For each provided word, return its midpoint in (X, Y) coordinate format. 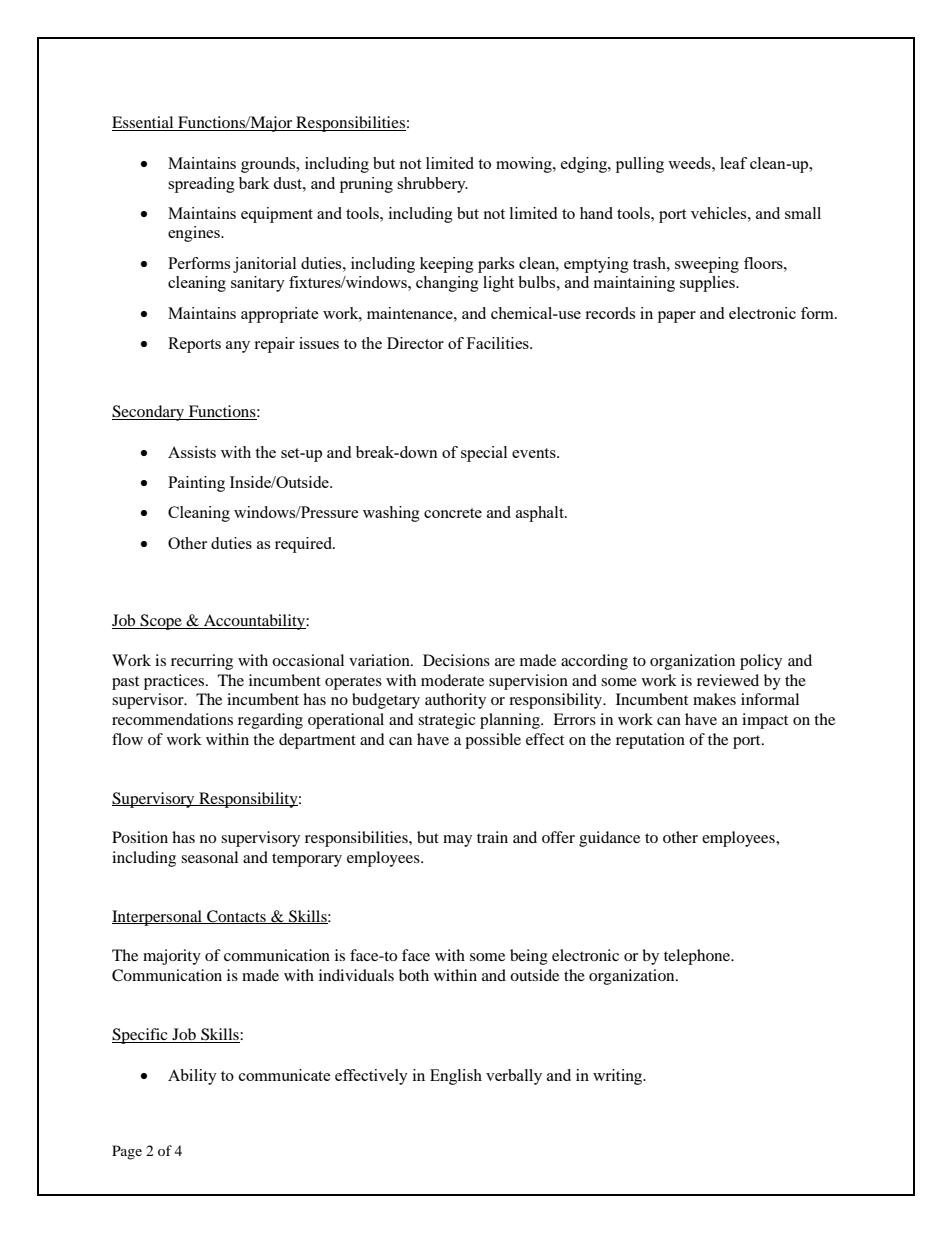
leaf (733, 163)
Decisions (456, 660)
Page (127, 1152)
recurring (202, 662)
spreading (201, 185)
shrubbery (432, 185)
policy (761, 662)
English (456, 1077)
